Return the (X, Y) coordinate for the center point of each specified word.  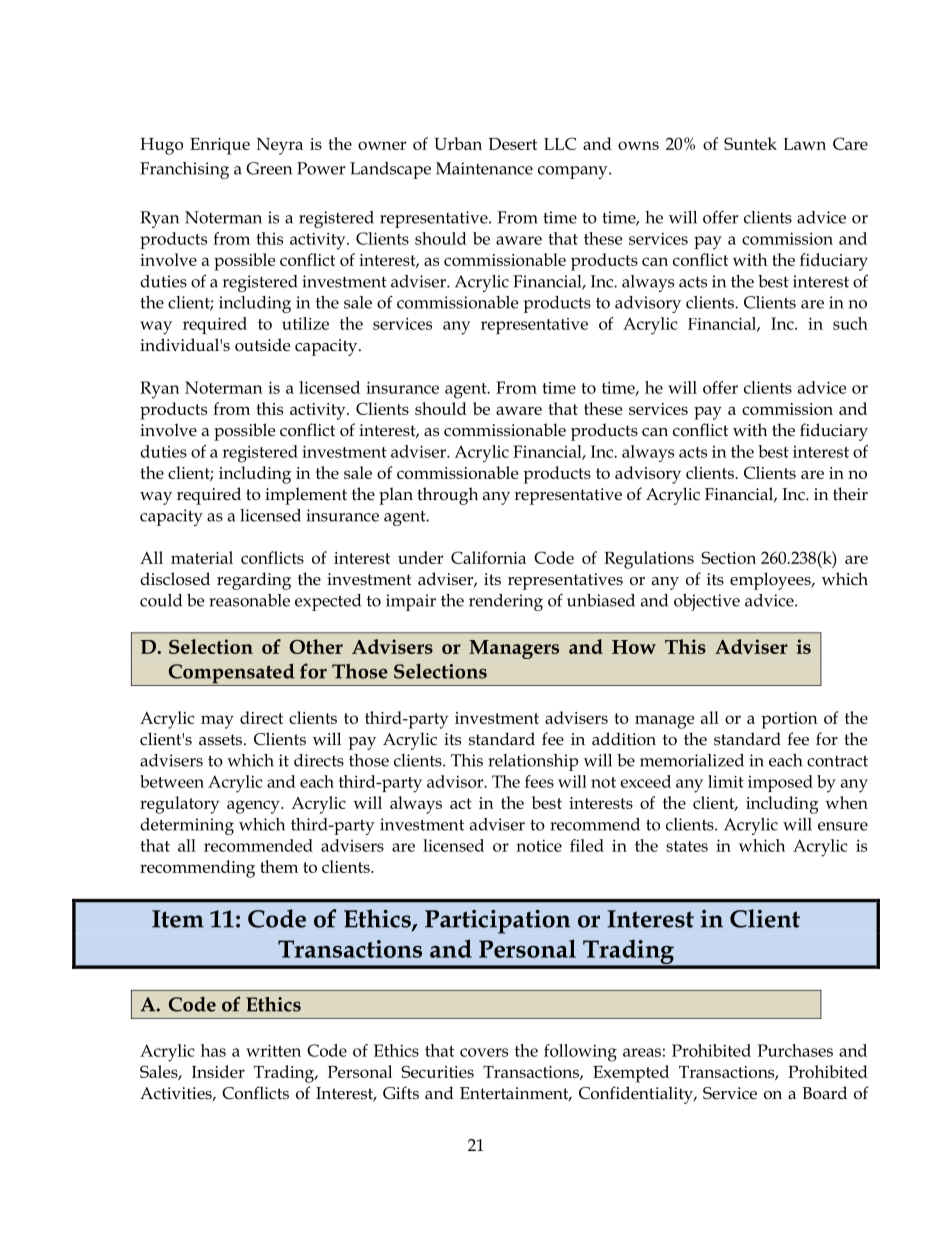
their (850, 494)
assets (222, 740)
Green (269, 168)
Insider (218, 1071)
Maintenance (484, 168)
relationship (533, 762)
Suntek (750, 143)
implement (306, 496)
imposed (780, 783)
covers (484, 1052)
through (447, 496)
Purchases (795, 1050)
